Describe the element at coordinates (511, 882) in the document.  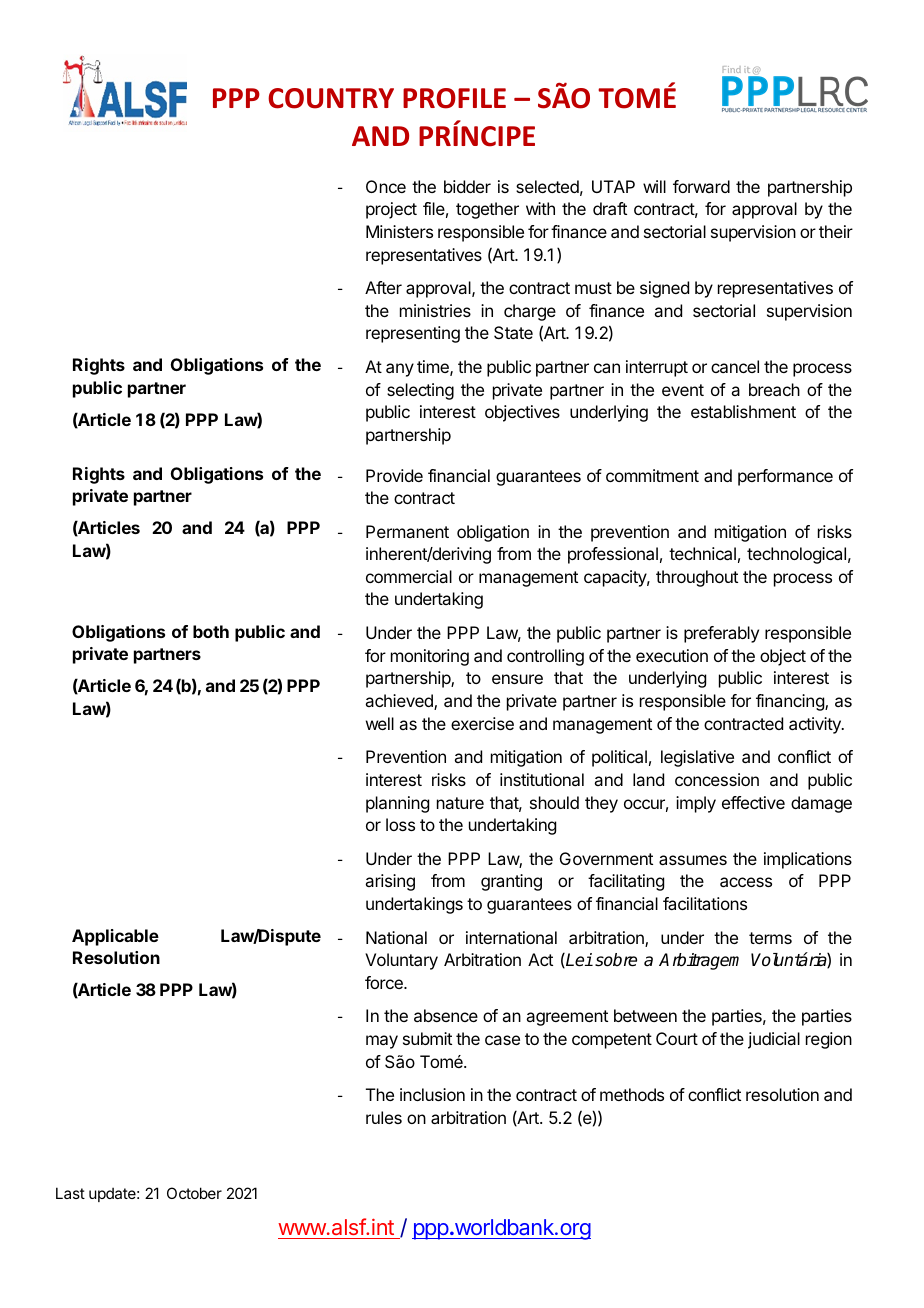
I see `granting` at that location.
